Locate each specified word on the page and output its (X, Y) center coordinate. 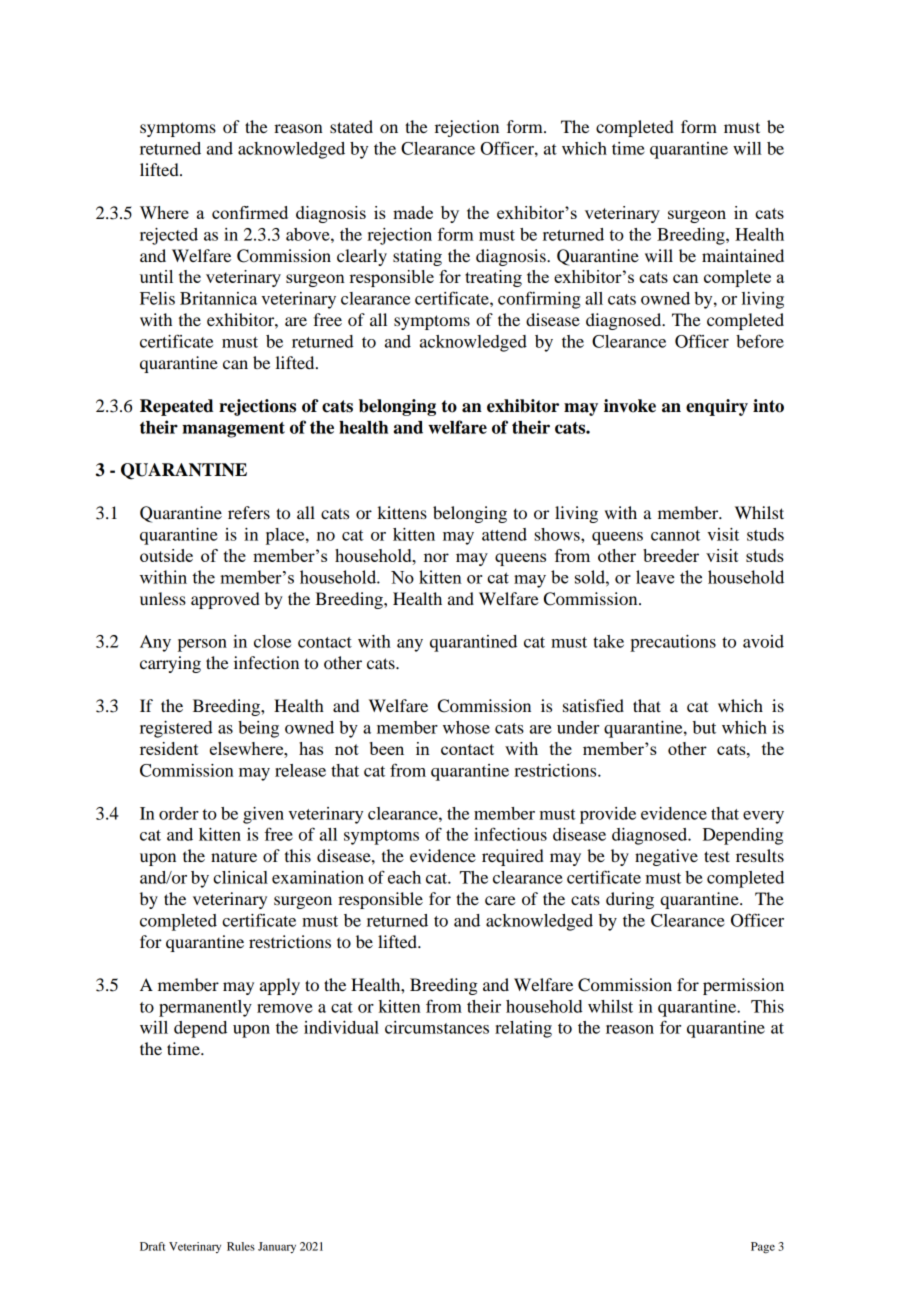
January (277, 1247)
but (704, 727)
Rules (241, 1246)
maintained (743, 255)
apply (280, 986)
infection (266, 662)
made (413, 212)
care (500, 900)
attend (504, 534)
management (233, 430)
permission (743, 986)
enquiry (717, 407)
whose (466, 727)
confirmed (250, 212)
